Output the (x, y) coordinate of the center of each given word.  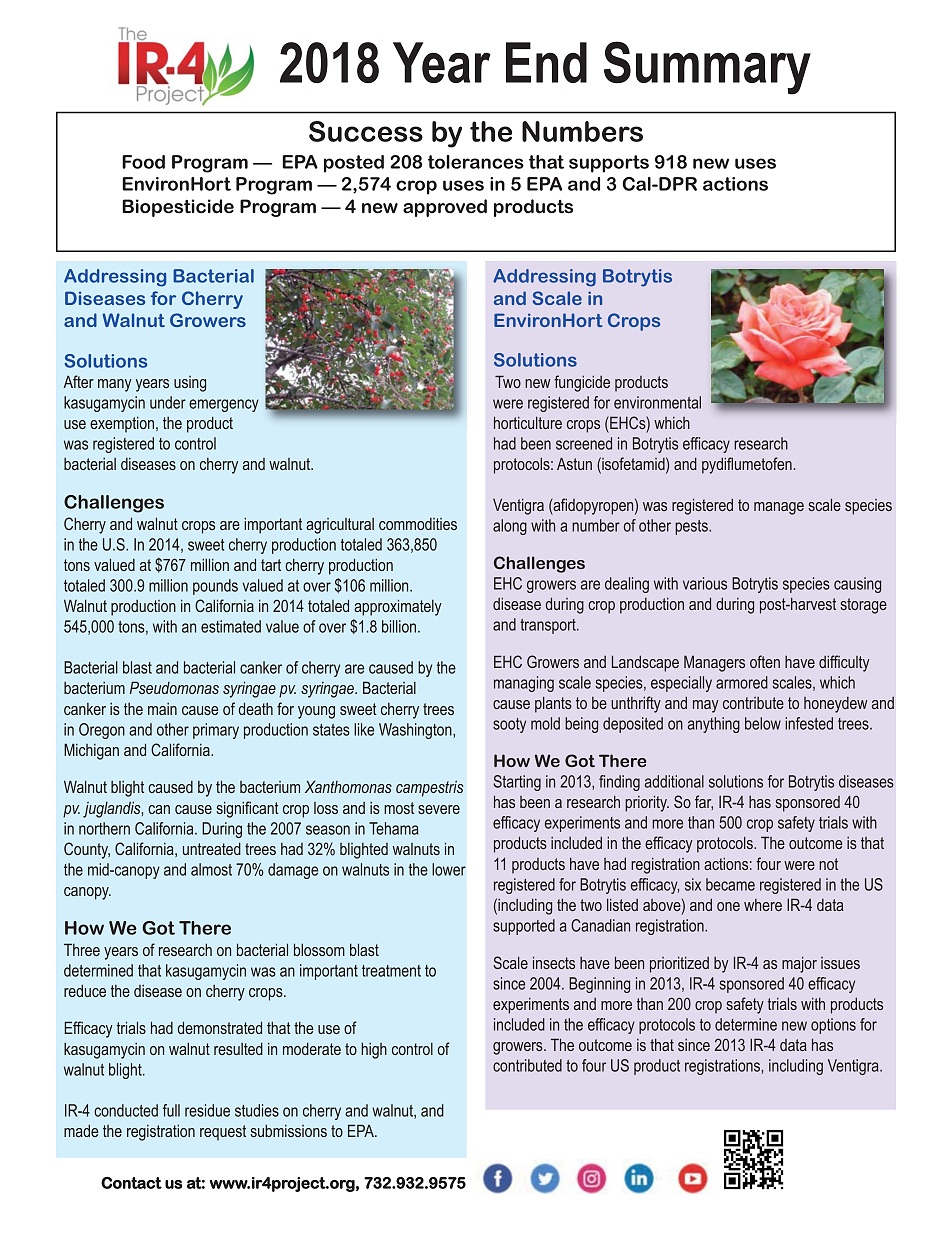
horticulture (528, 422)
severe (439, 809)
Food (143, 162)
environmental (657, 402)
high (374, 1050)
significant (247, 809)
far (704, 802)
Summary (707, 68)
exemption (122, 424)
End (546, 62)
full (171, 1110)
